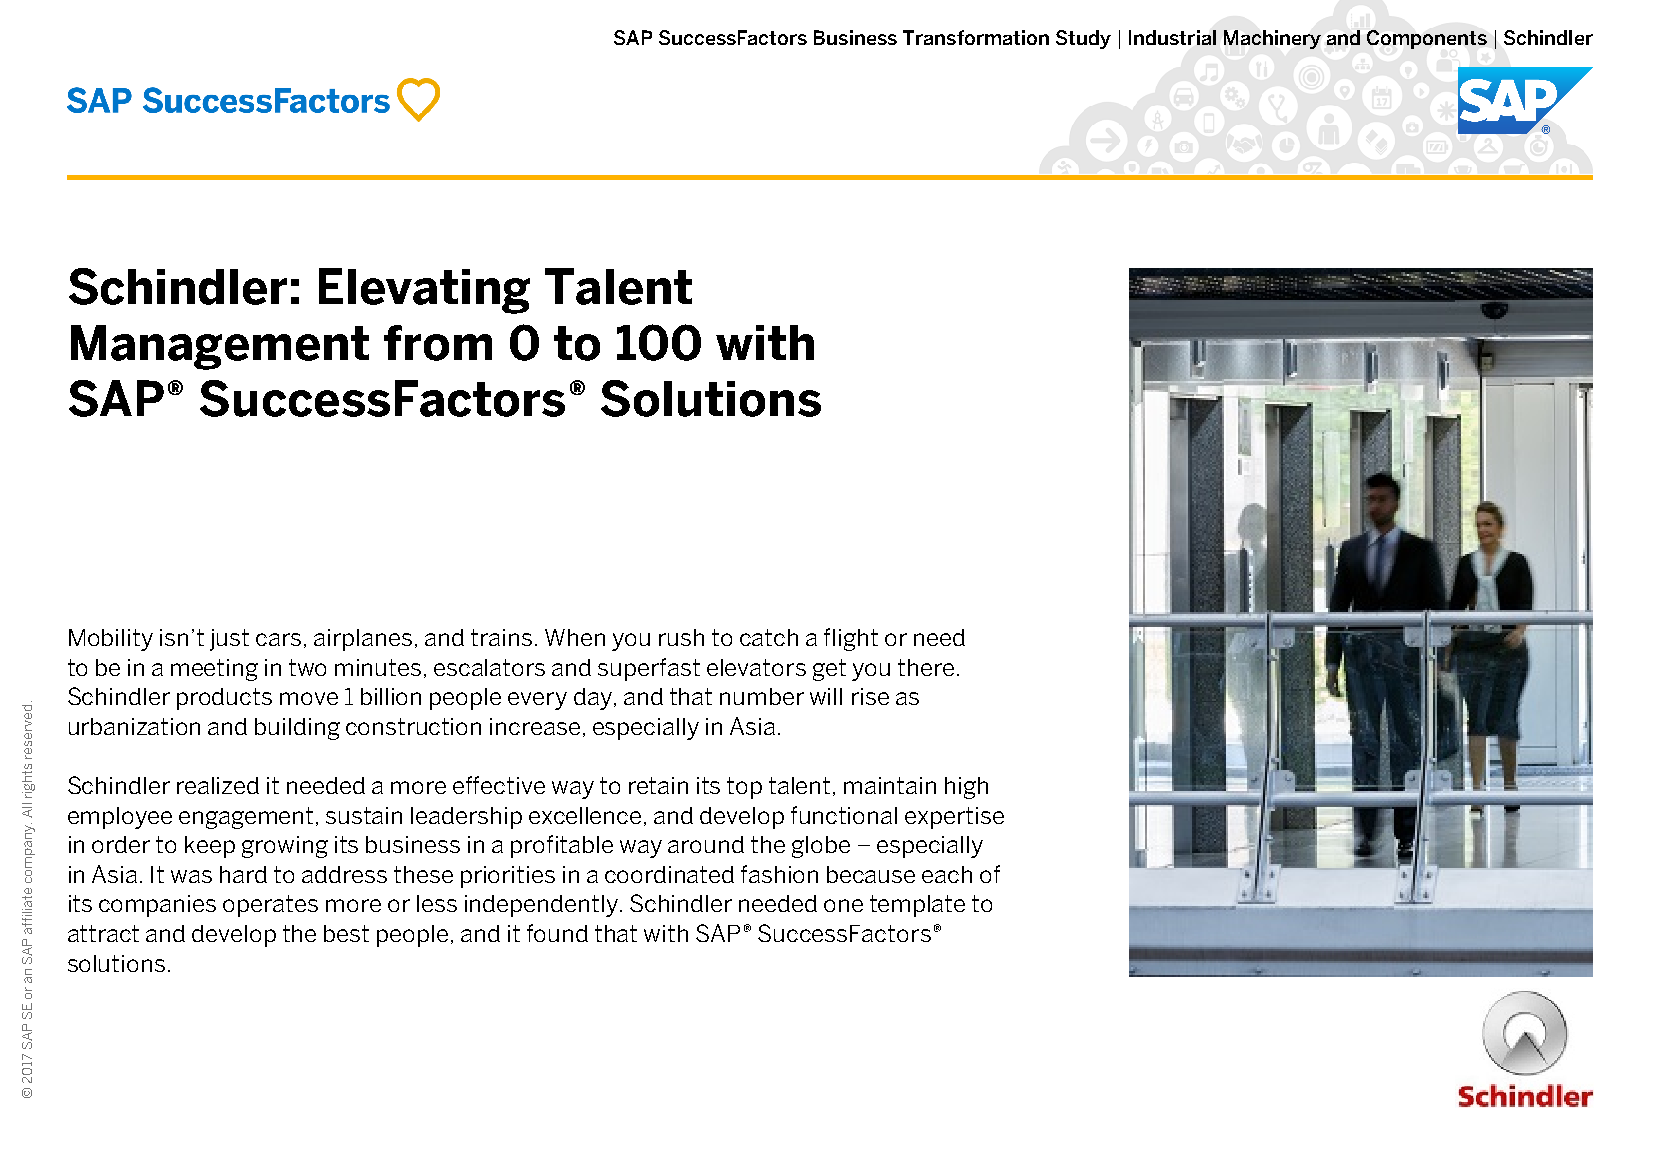 This screenshot has height=1174, width=1660. Describe the element at coordinates (779, 874) in the screenshot. I see `fashion` at that location.
